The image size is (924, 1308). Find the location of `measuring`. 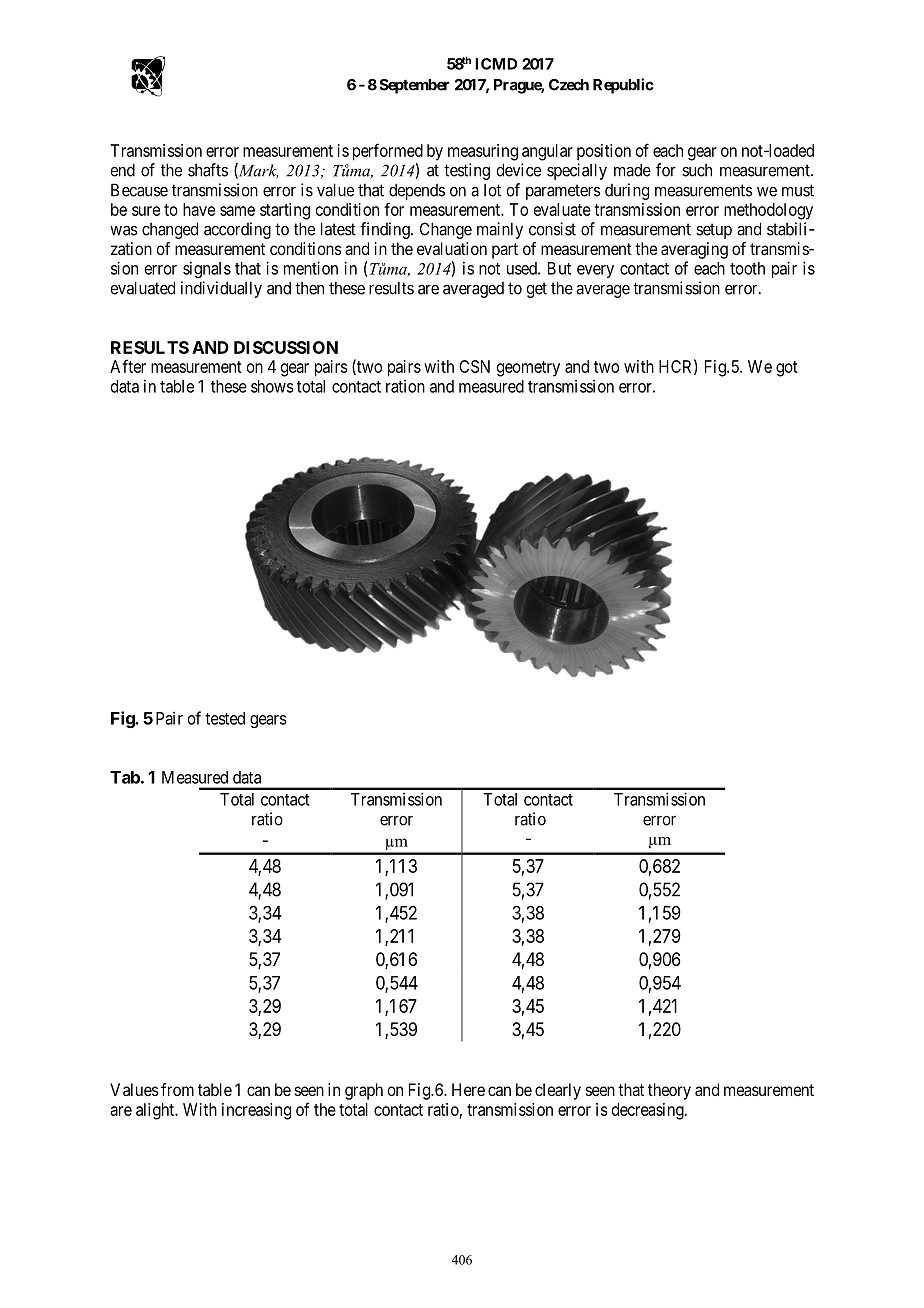

measuring is located at coordinates (483, 152).
